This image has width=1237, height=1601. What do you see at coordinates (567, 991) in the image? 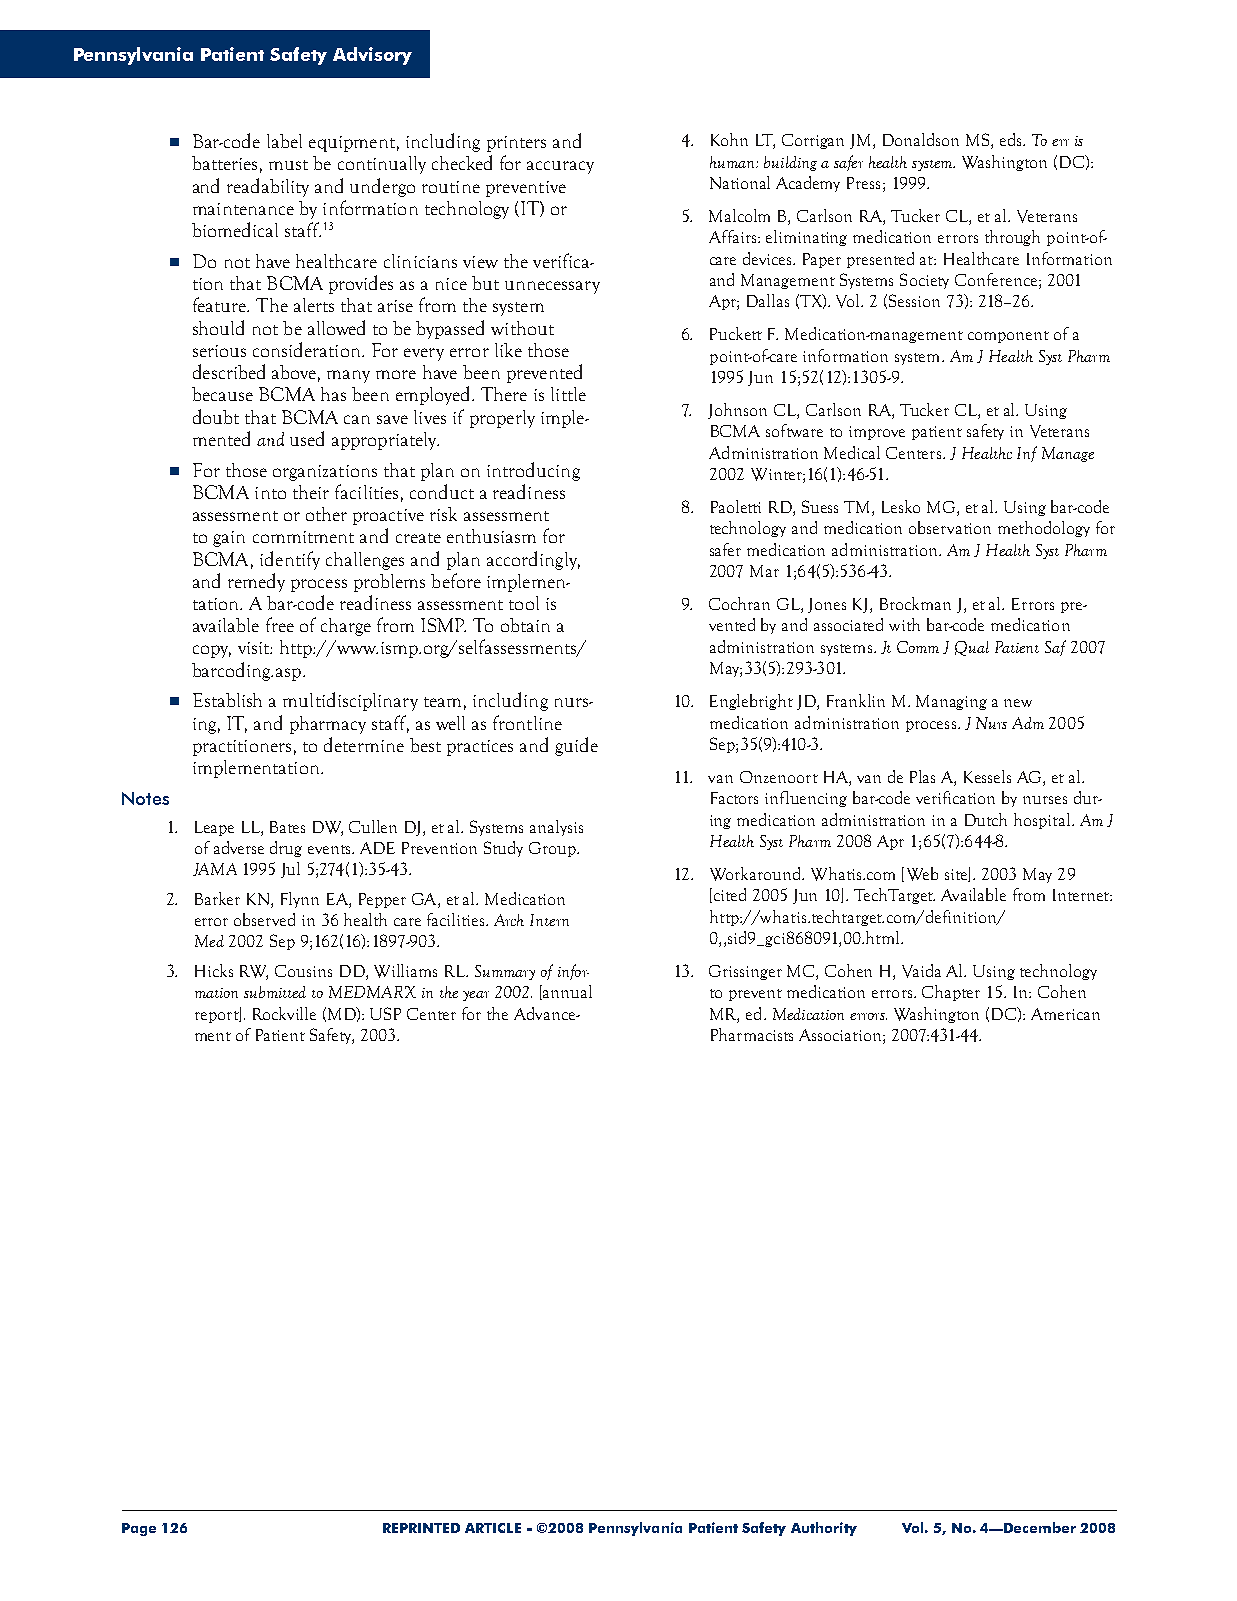
I see `annual` at bounding box center [567, 991].
